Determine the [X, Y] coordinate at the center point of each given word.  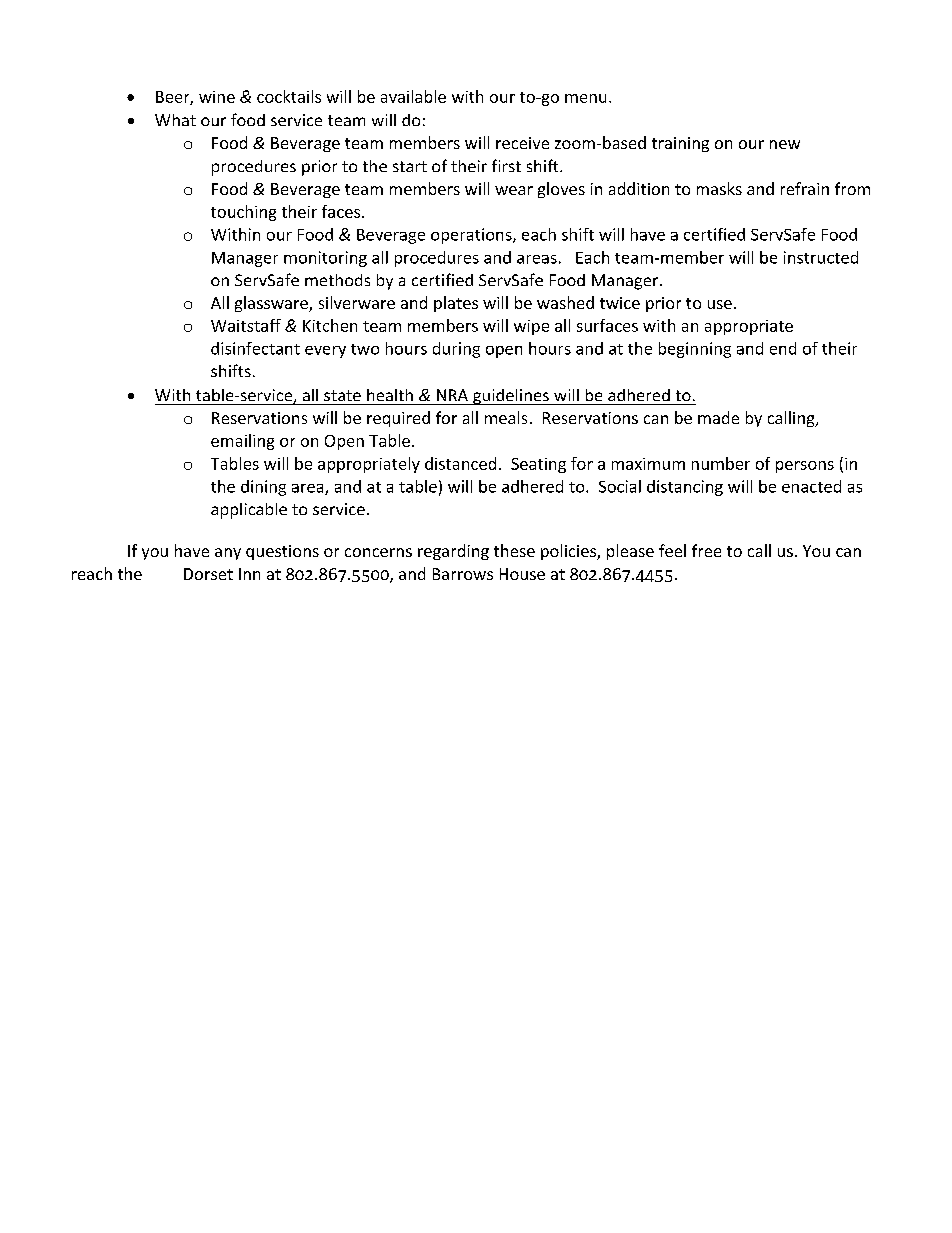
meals [506, 417]
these [514, 550]
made [718, 417]
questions [282, 552]
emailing [242, 442]
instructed [821, 257]
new [785, 144]
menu [585, 98]
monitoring [325, 259]
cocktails [289, 96]
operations [472, 236]
